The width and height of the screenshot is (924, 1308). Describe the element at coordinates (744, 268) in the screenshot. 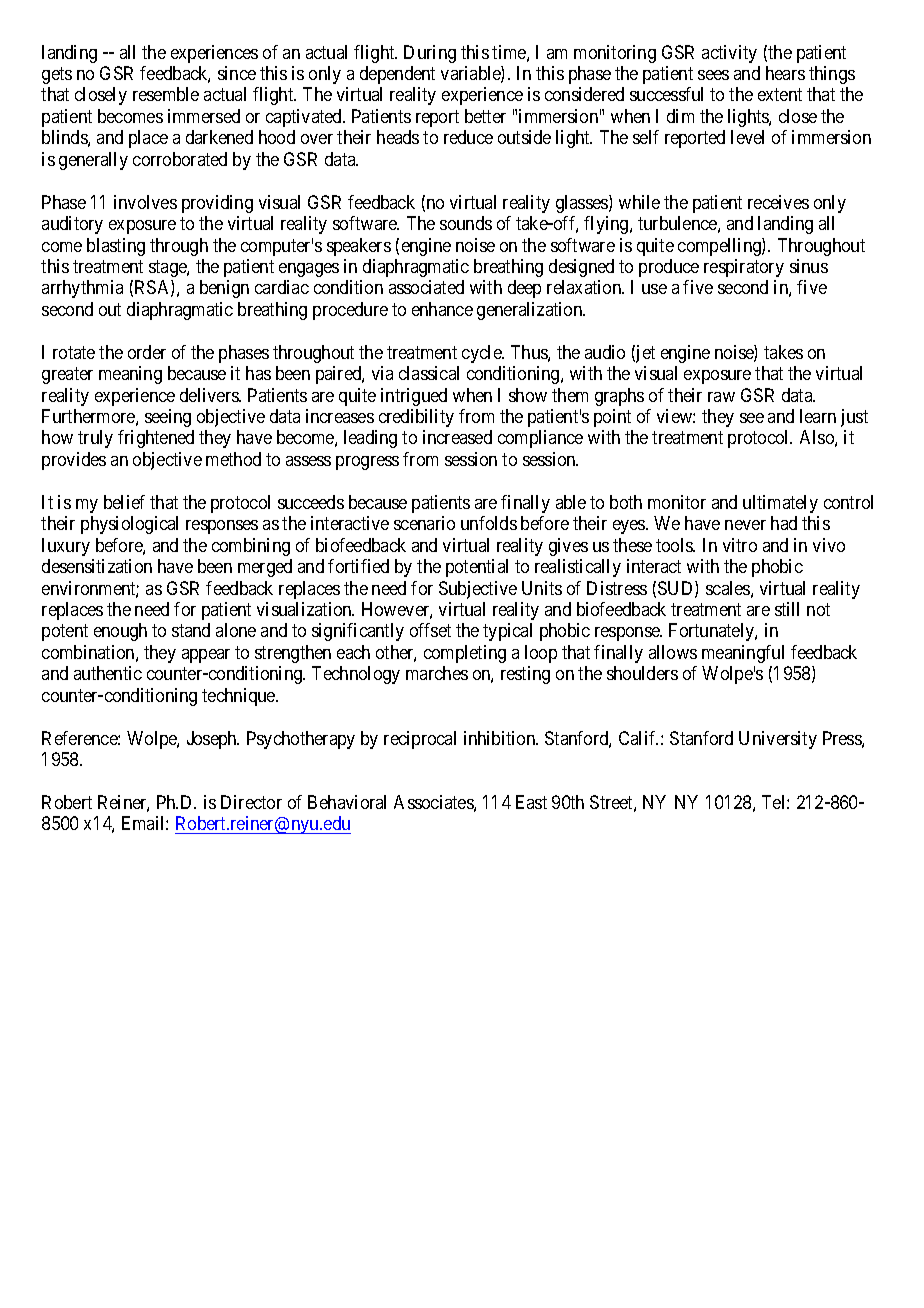

I see `respiratory` at that location.
